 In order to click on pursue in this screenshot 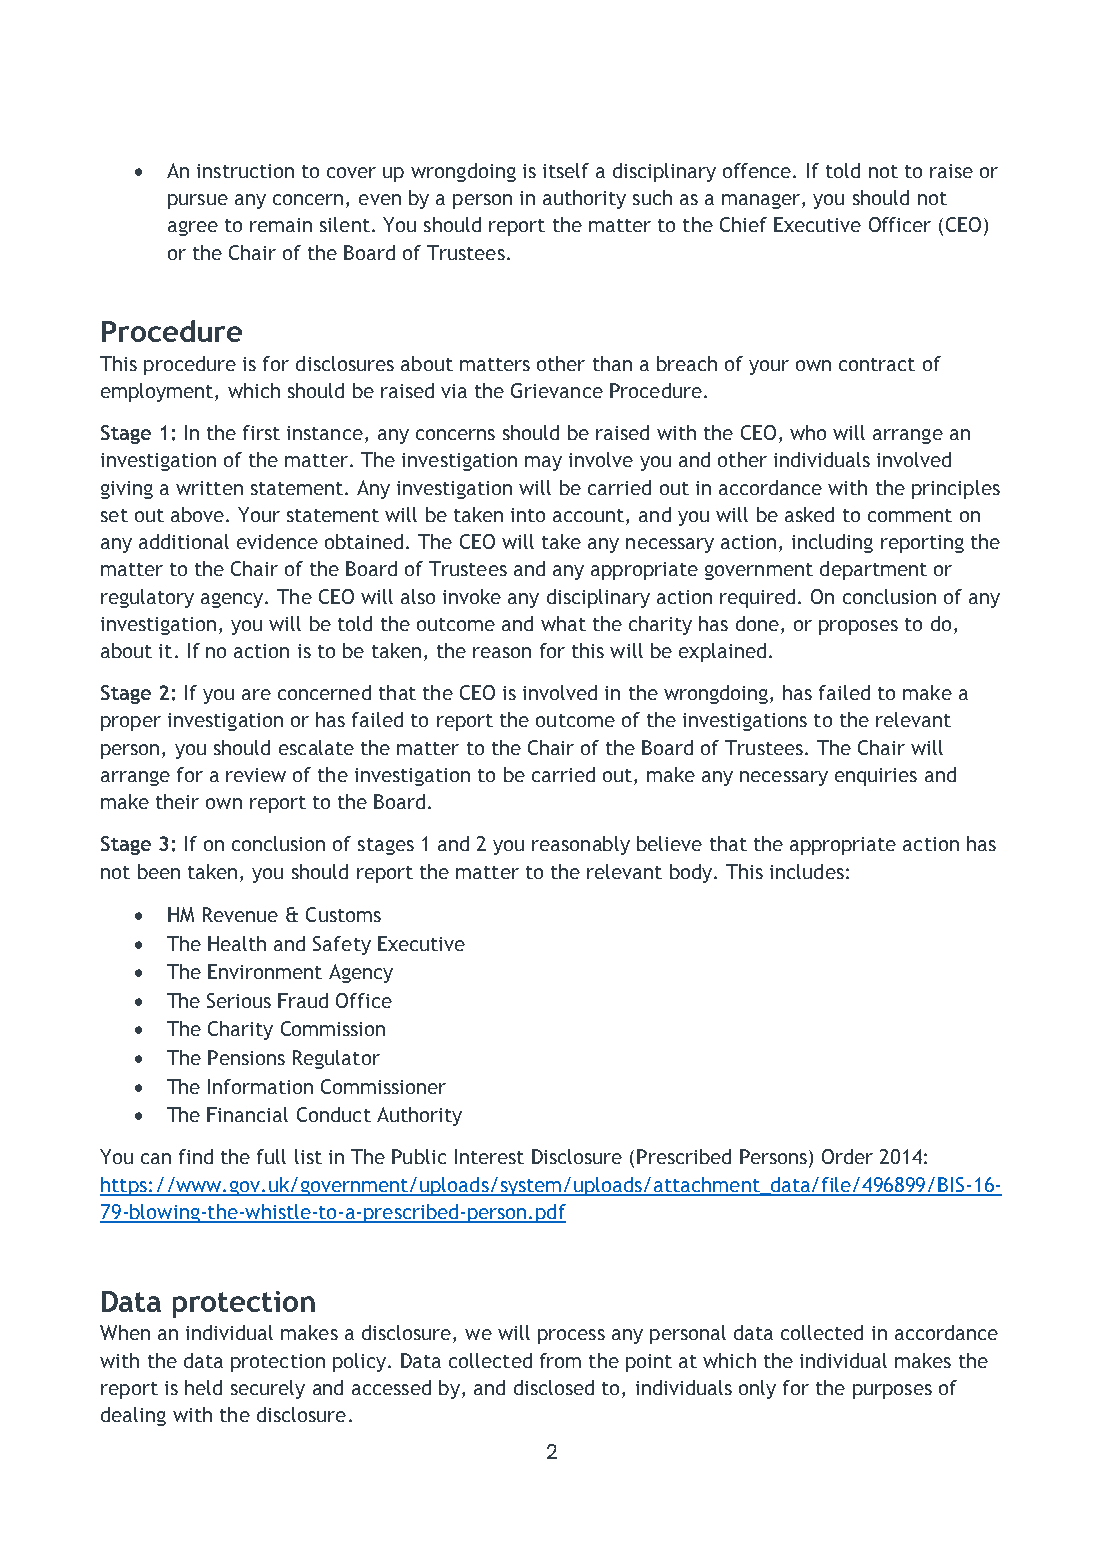, I will do `click(198, 201)`.
